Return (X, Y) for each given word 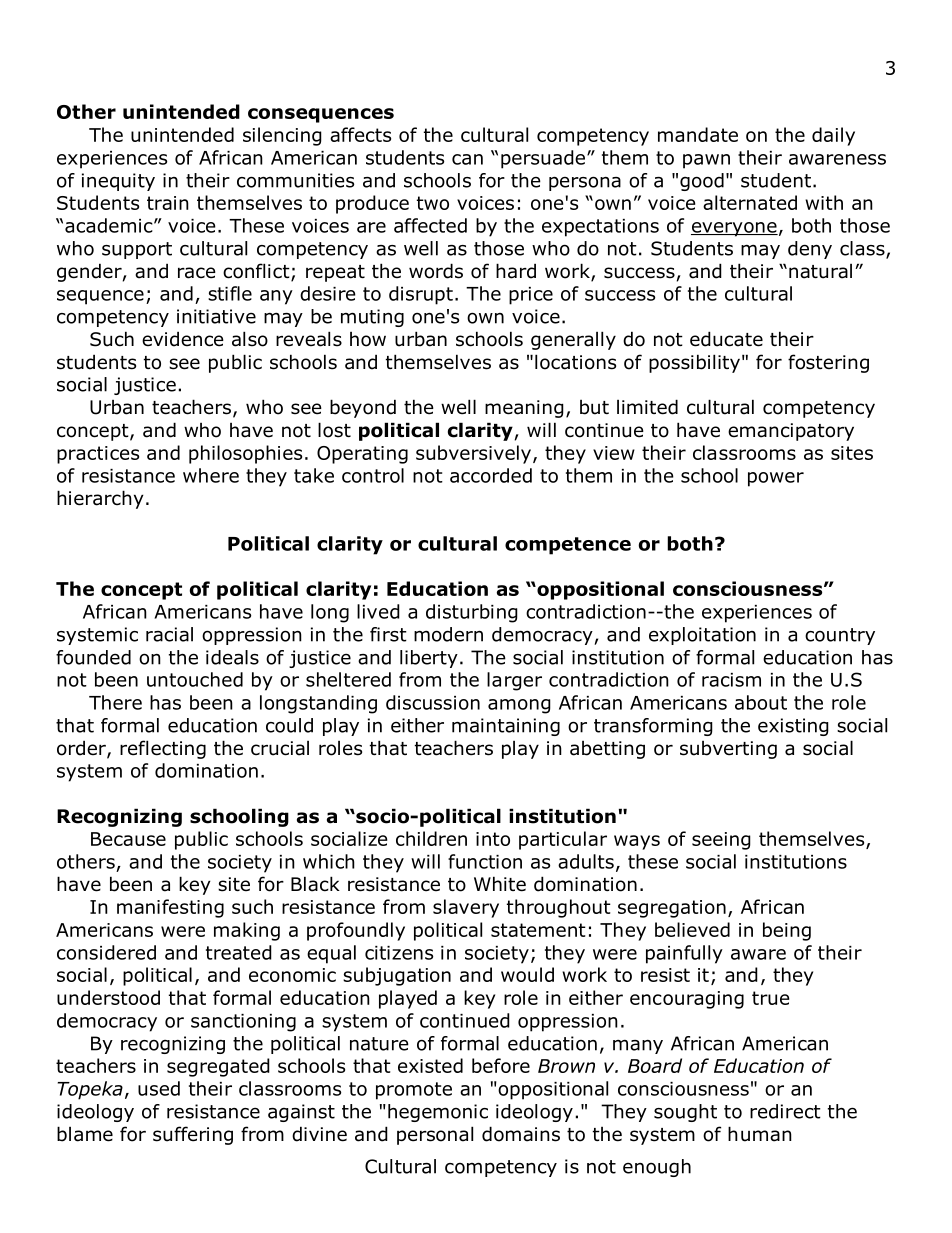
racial (169, 634)
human (760, 1134)
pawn (706, 161)
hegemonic (438, 1113)
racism (731, 680)
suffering (193, 1135)
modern (448, 634)
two (433, 203)
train (168, 203)
